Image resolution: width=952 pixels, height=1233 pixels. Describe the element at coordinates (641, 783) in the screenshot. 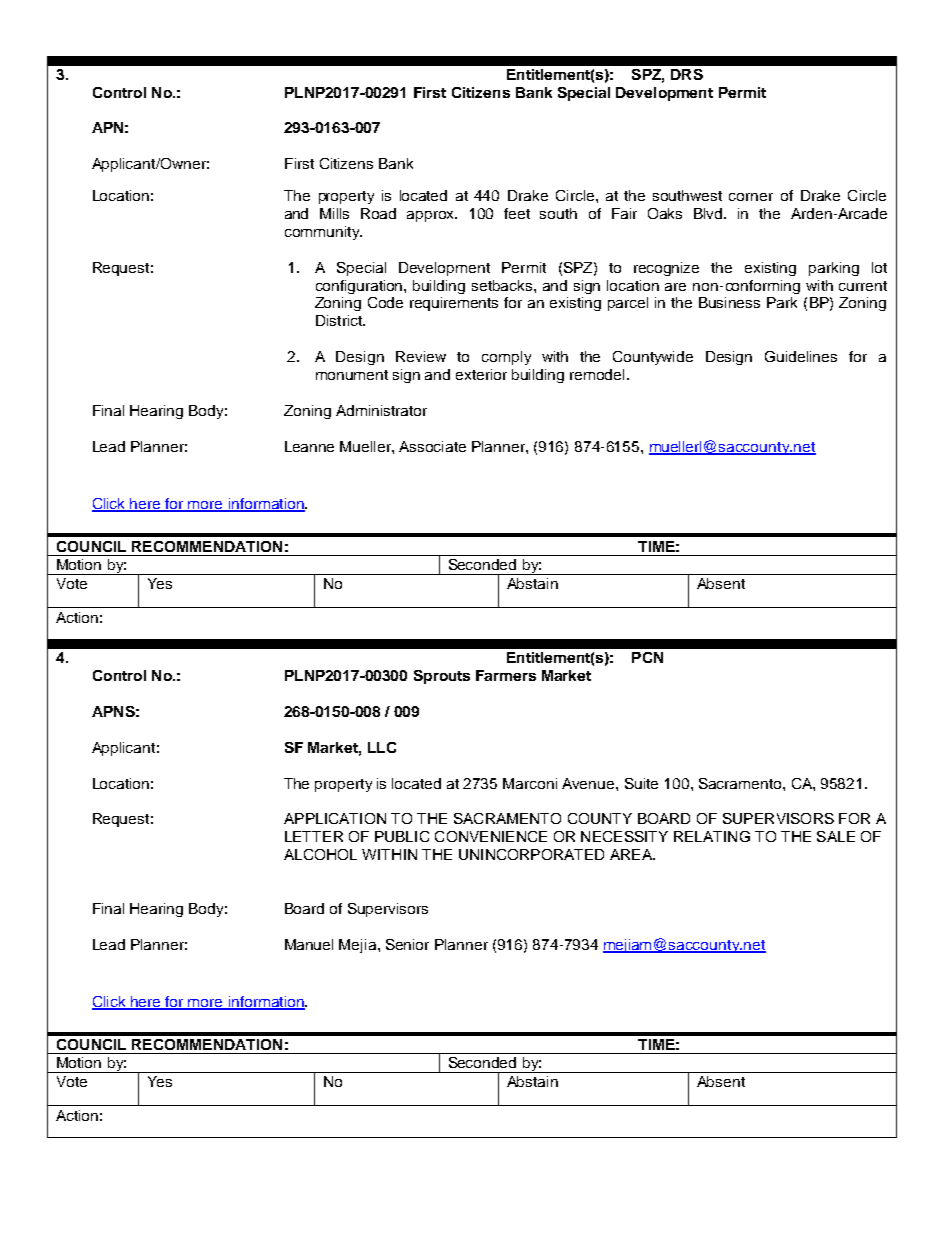

I see `Suite` at that location.
